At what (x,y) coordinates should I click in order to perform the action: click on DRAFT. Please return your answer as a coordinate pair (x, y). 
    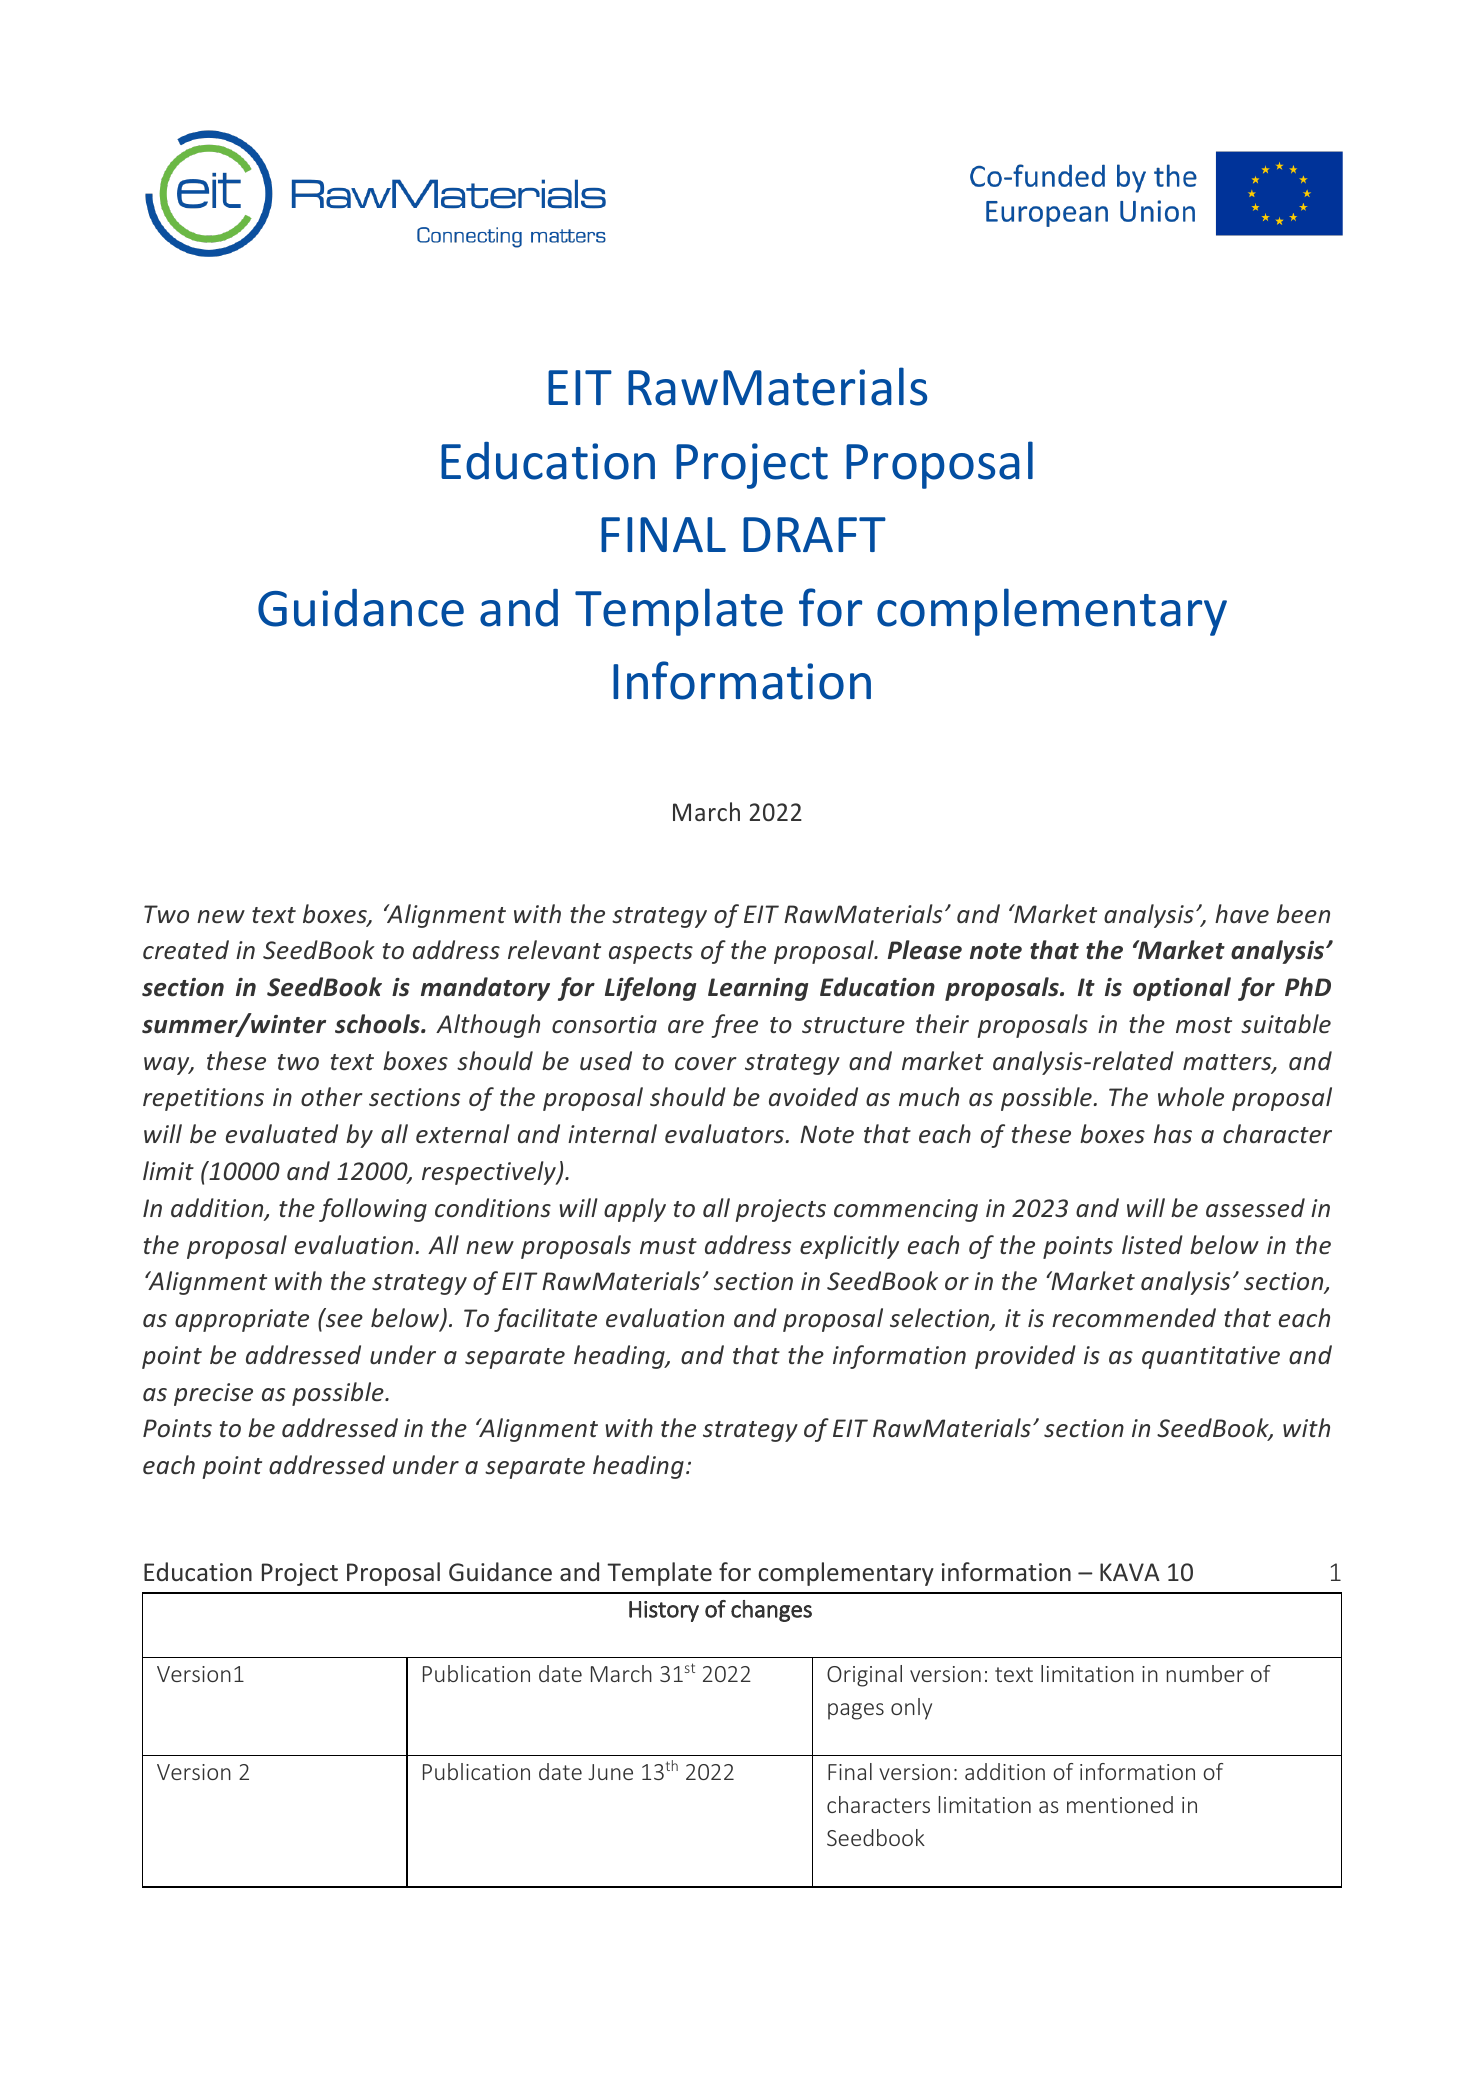
    Looking at the image, I should click on (814, 534).
